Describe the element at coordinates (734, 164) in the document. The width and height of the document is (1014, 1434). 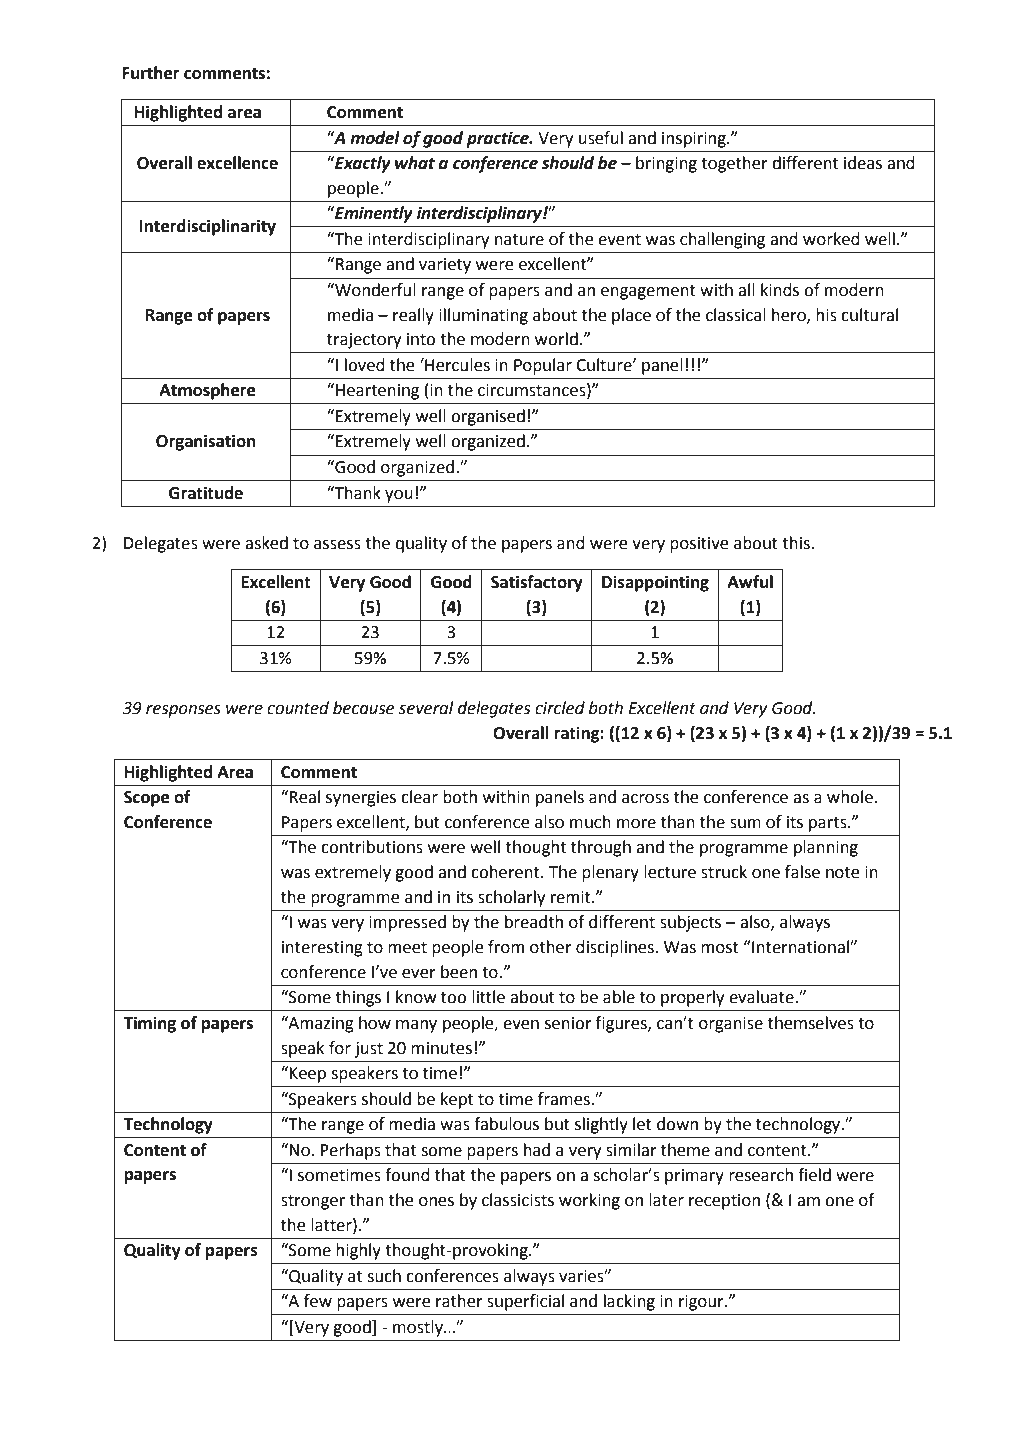
I see `together` at that location.
